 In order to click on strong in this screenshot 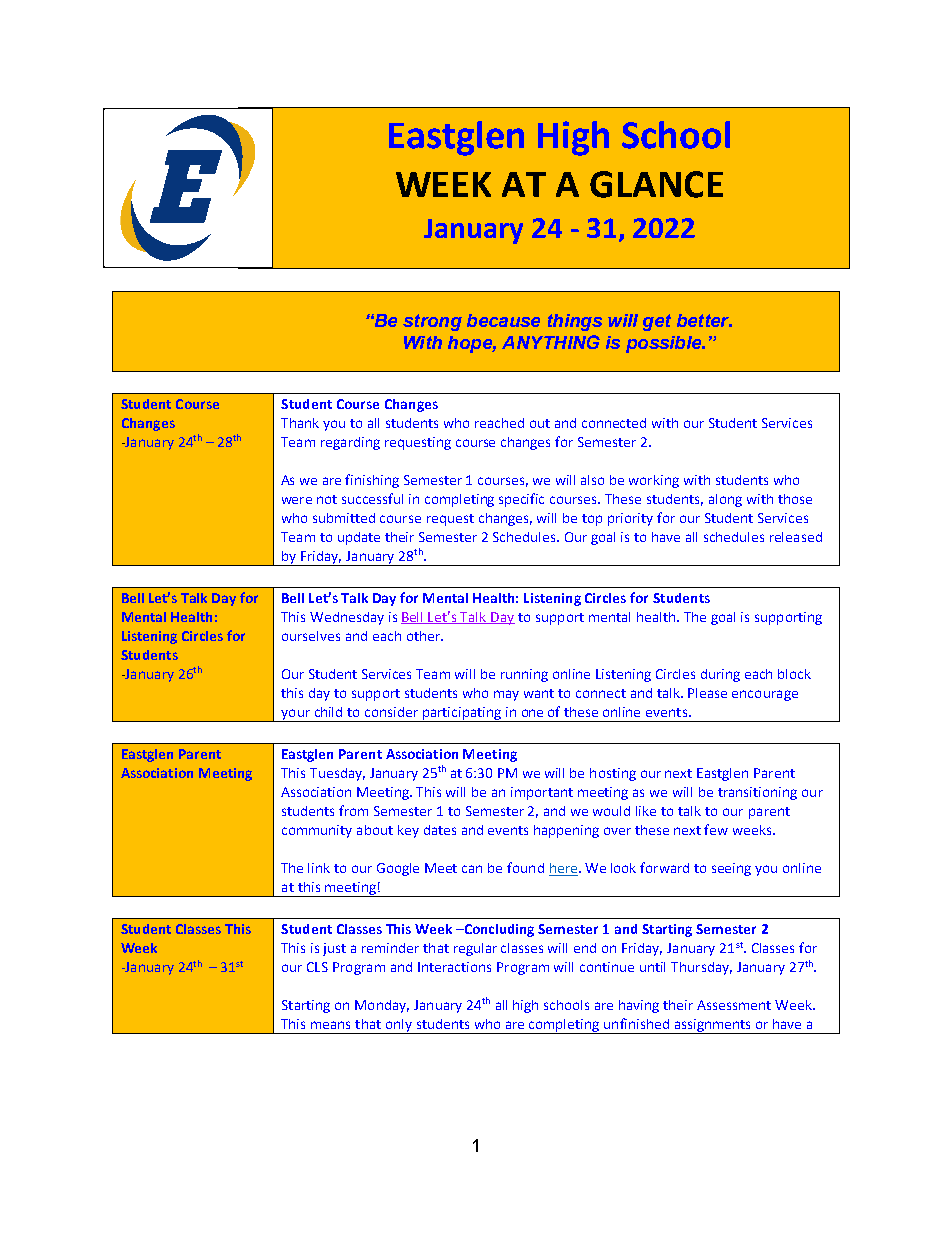, I will do `click(432, 322)`.
